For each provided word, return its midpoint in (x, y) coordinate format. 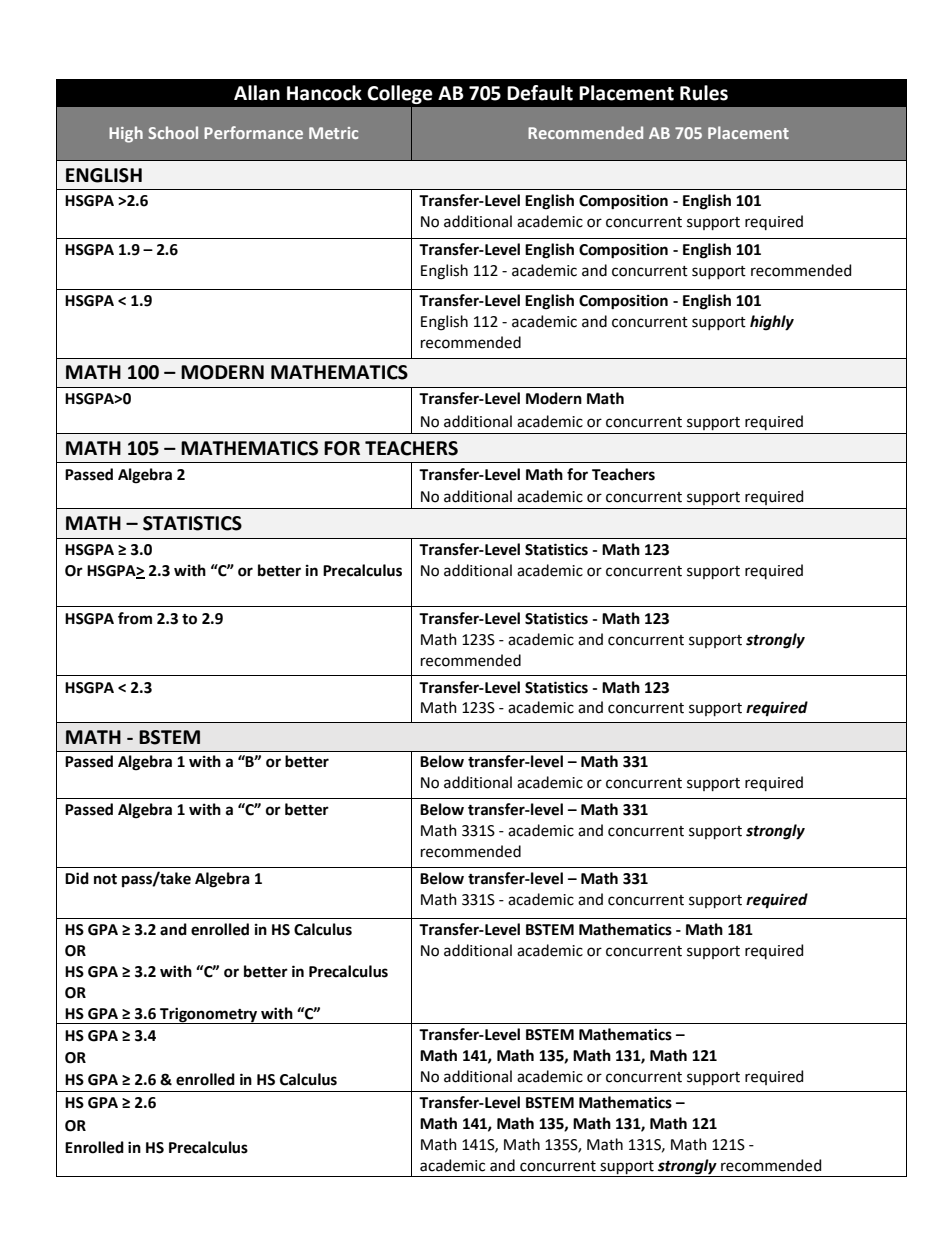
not (105, 879)
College (400, 94)
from (135, 618)
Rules (704, 93)
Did (77, 878)
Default (540, 93)
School (173, 132)
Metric (333, 133)
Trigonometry (208, 1015)
